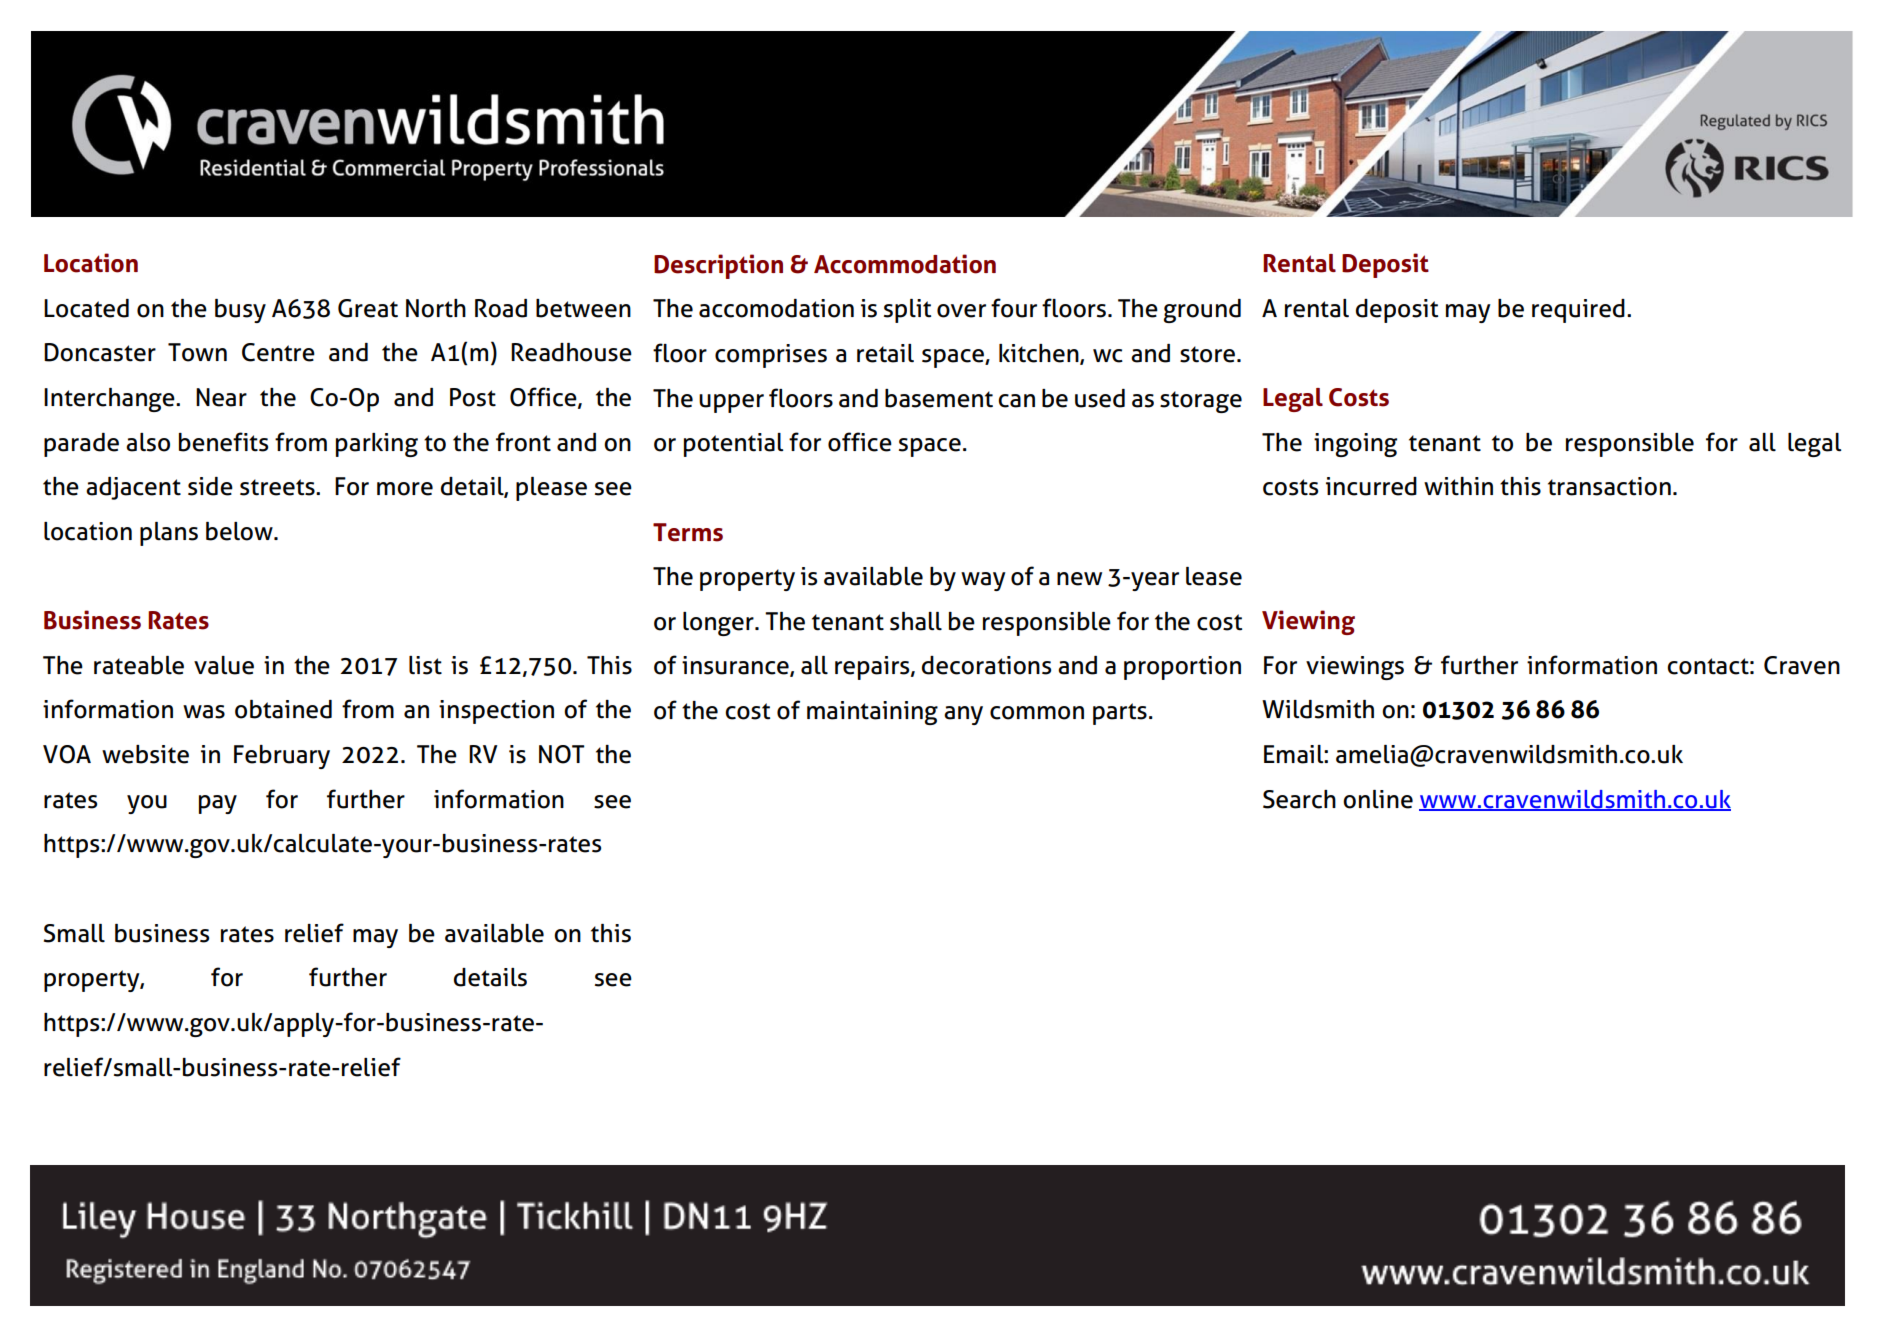  Describe the element at coordinates (240, 531) in the screenshot. I see `below` at that location.
